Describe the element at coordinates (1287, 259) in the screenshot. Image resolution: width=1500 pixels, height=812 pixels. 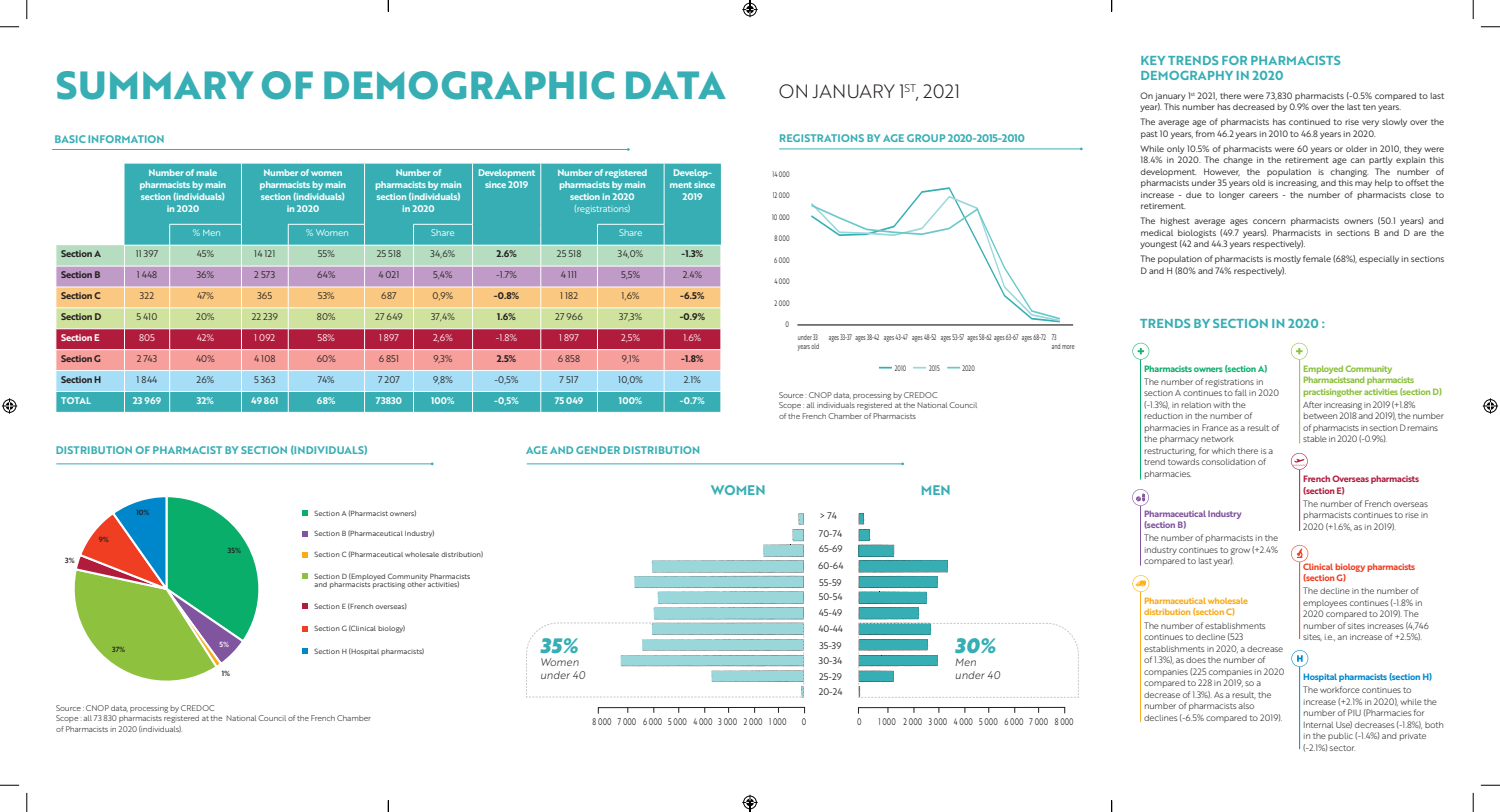
I see `mostly` at that location.
